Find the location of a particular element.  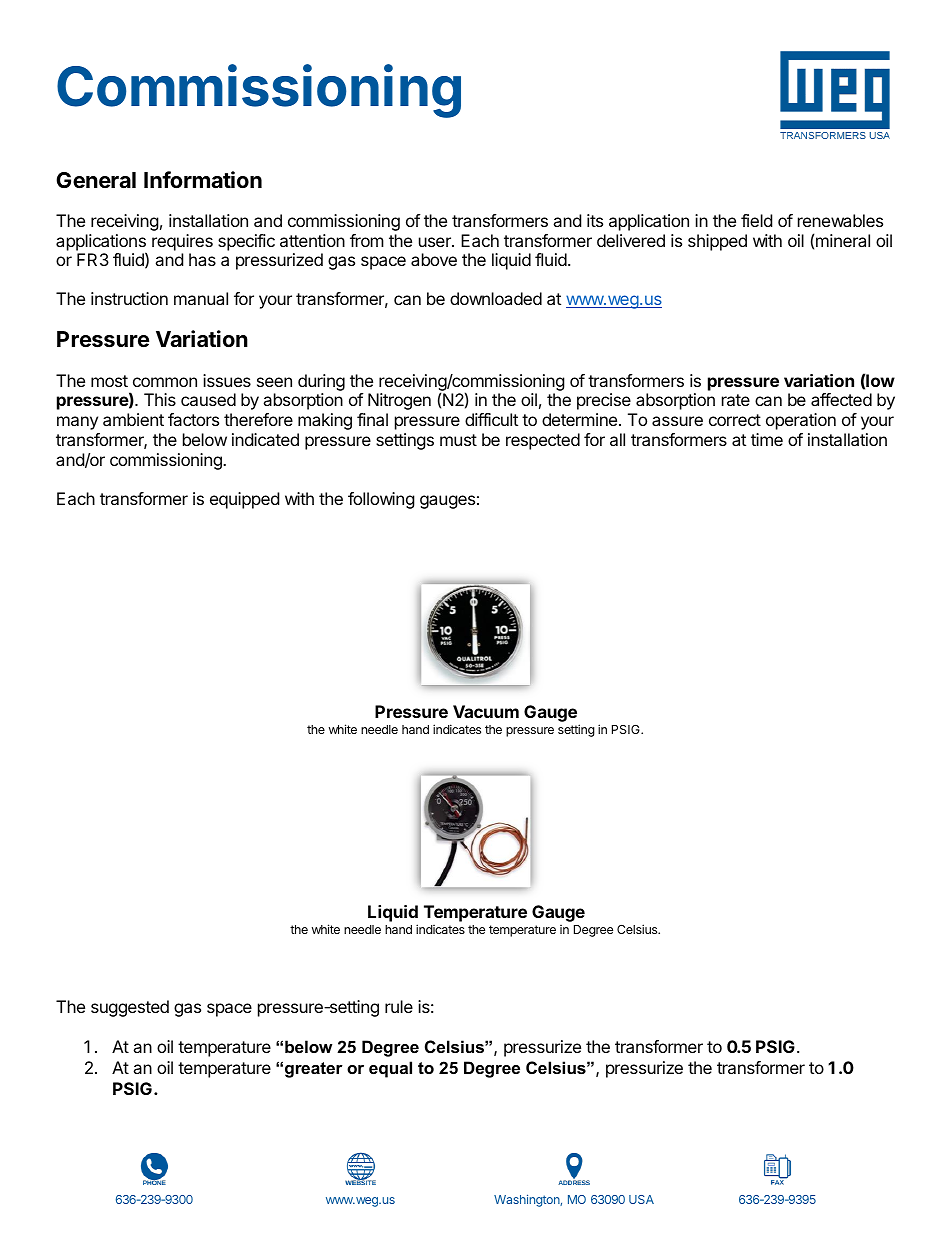

user is located at coordinates (436, 242).
